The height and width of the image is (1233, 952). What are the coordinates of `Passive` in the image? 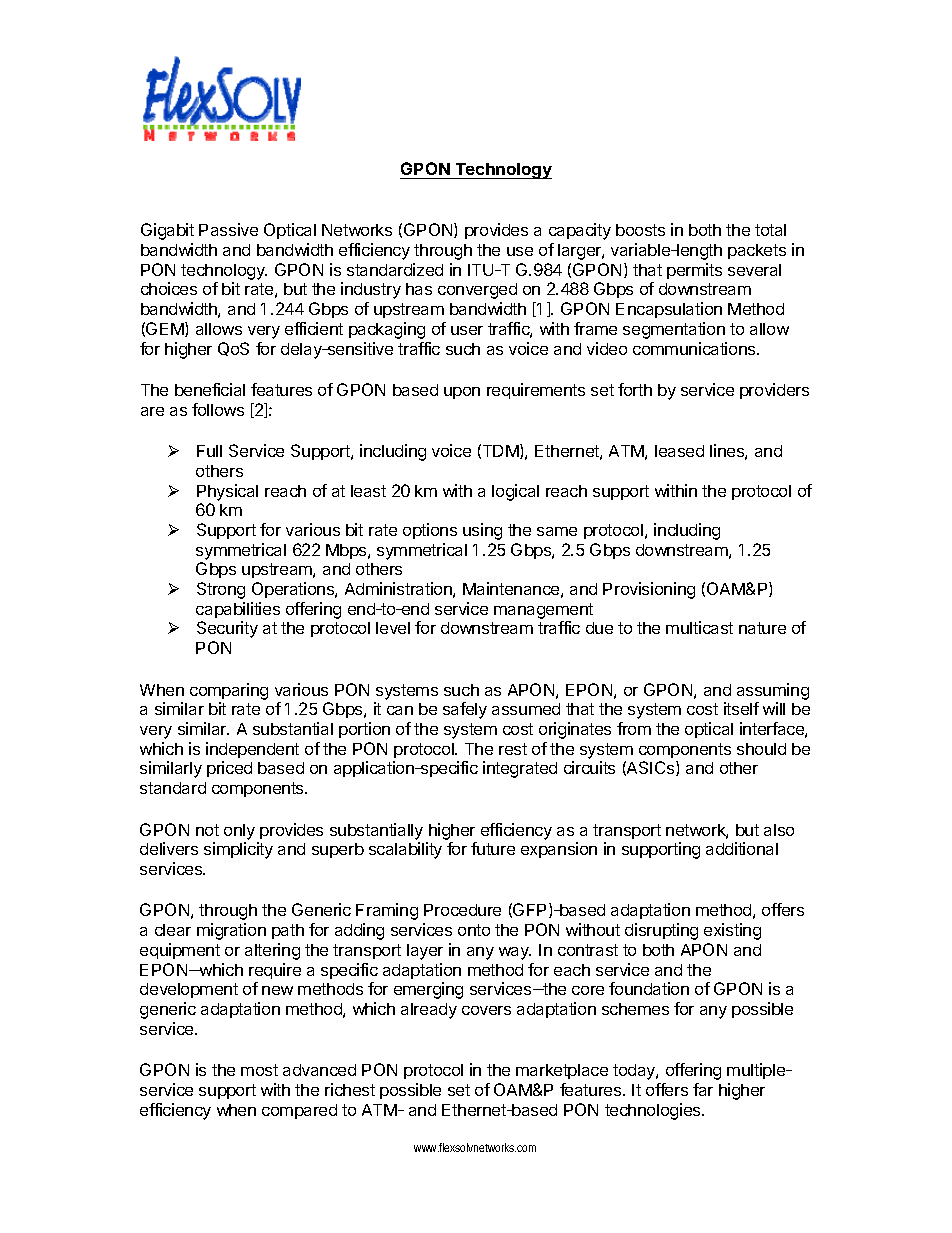 It's located at (228, 229).
